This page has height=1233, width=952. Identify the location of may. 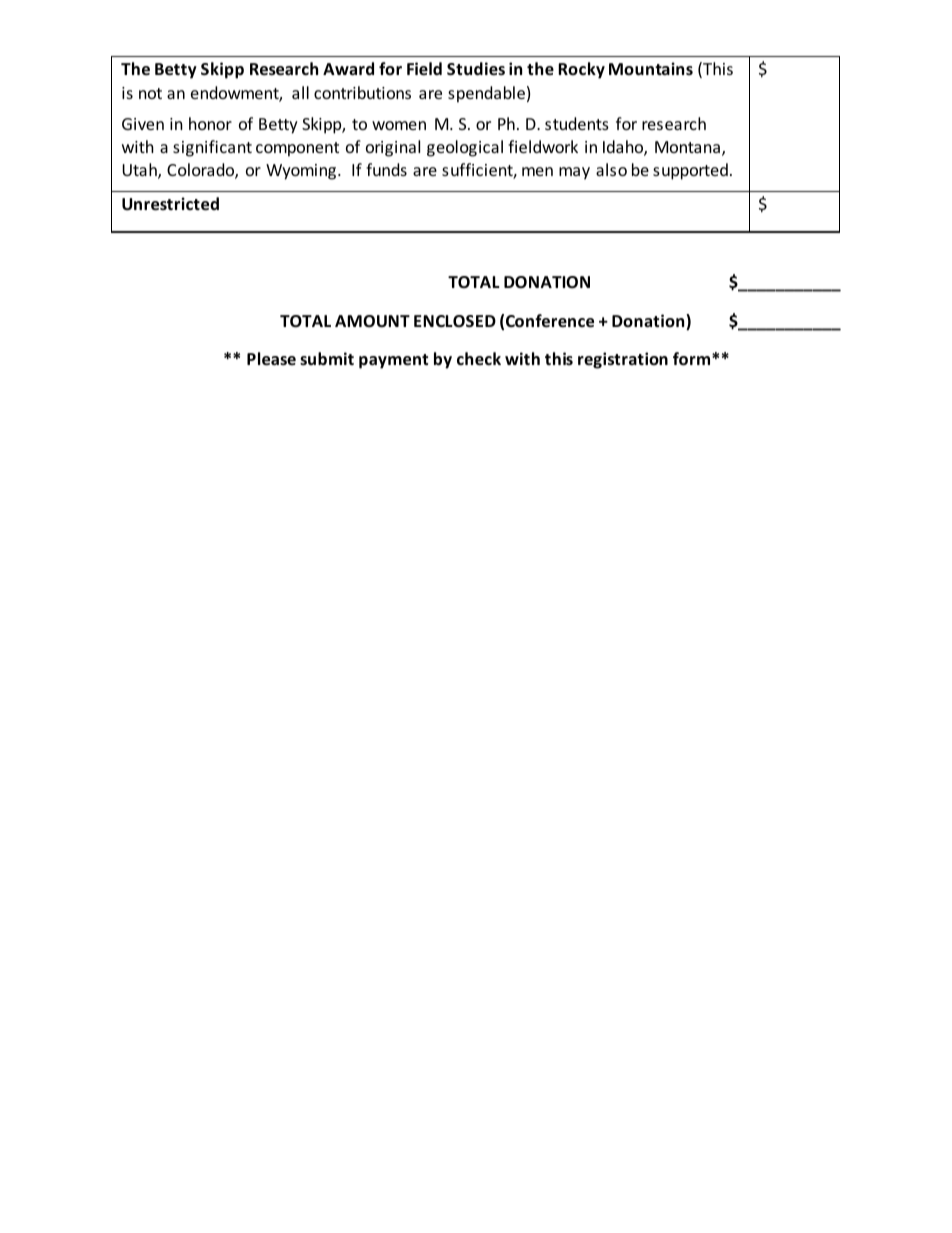
(574, 173).
